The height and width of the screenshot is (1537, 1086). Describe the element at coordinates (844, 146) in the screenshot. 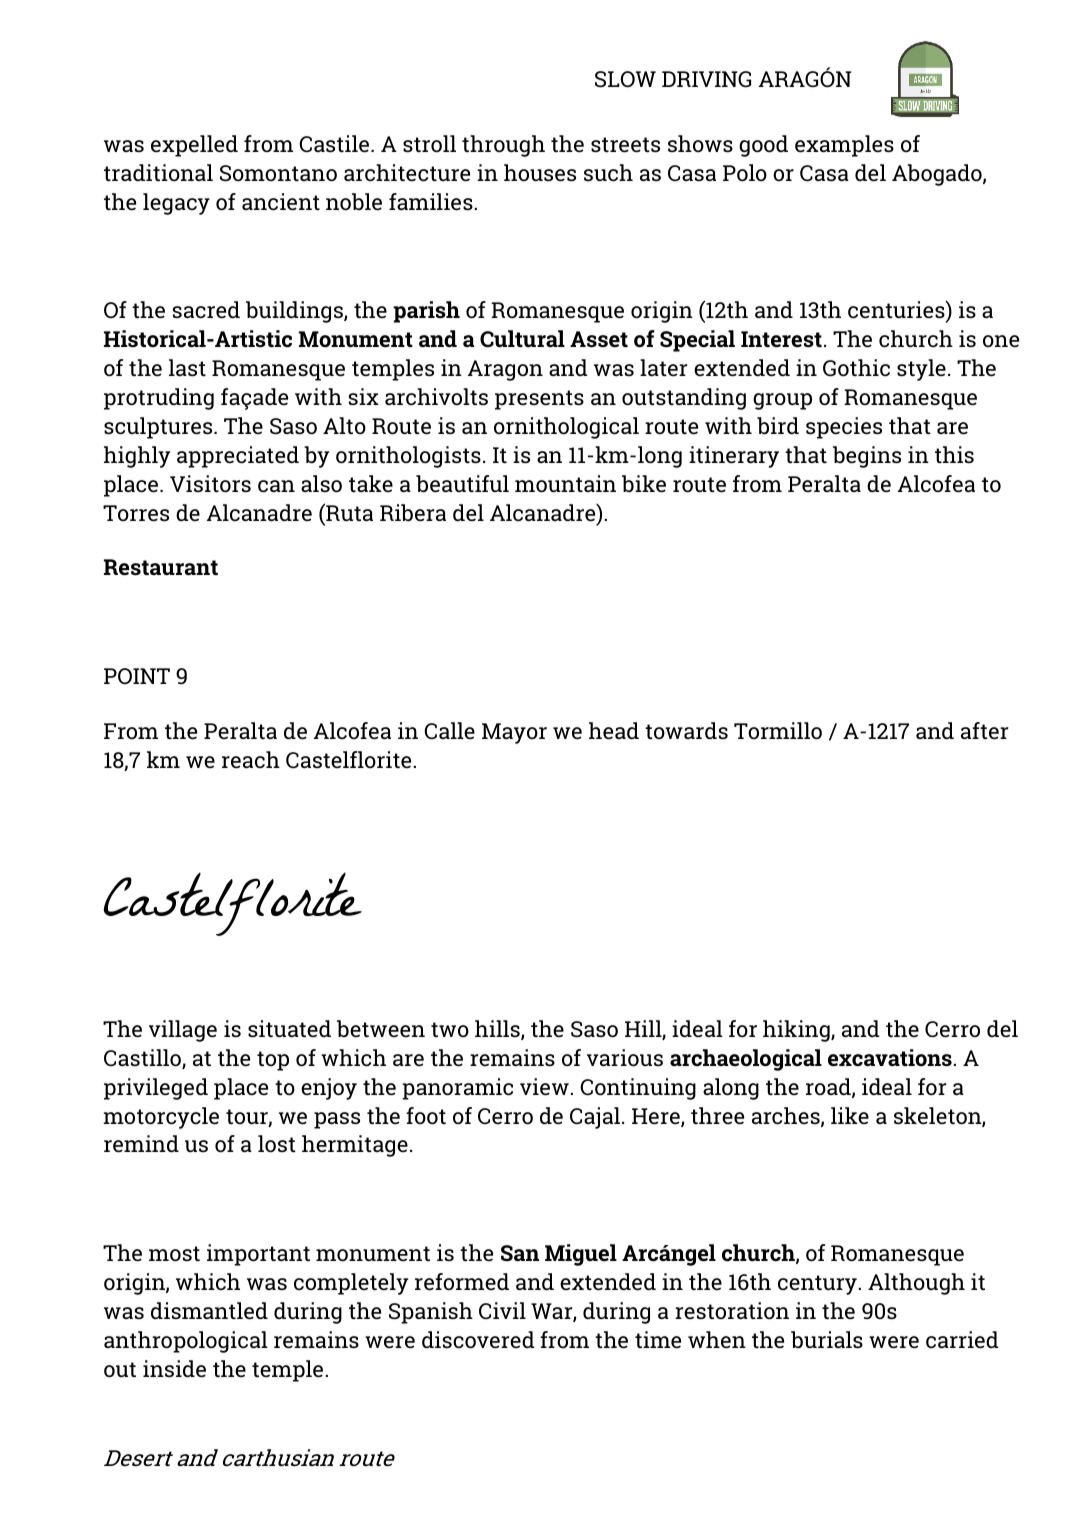

I see `examples` at that location.
